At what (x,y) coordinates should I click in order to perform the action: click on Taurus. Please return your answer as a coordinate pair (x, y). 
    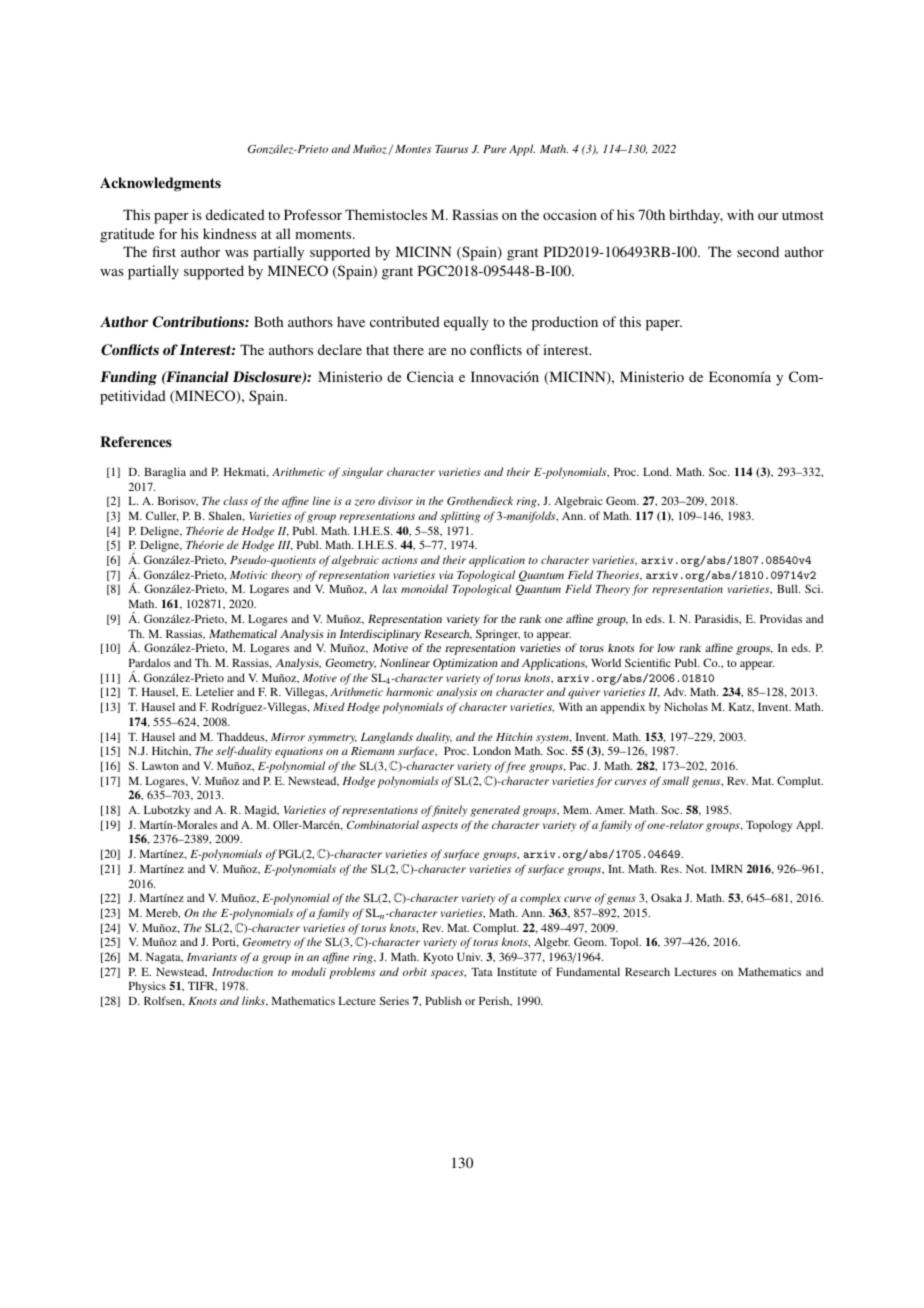
    Looking at the image, I should click on (451, 149).
